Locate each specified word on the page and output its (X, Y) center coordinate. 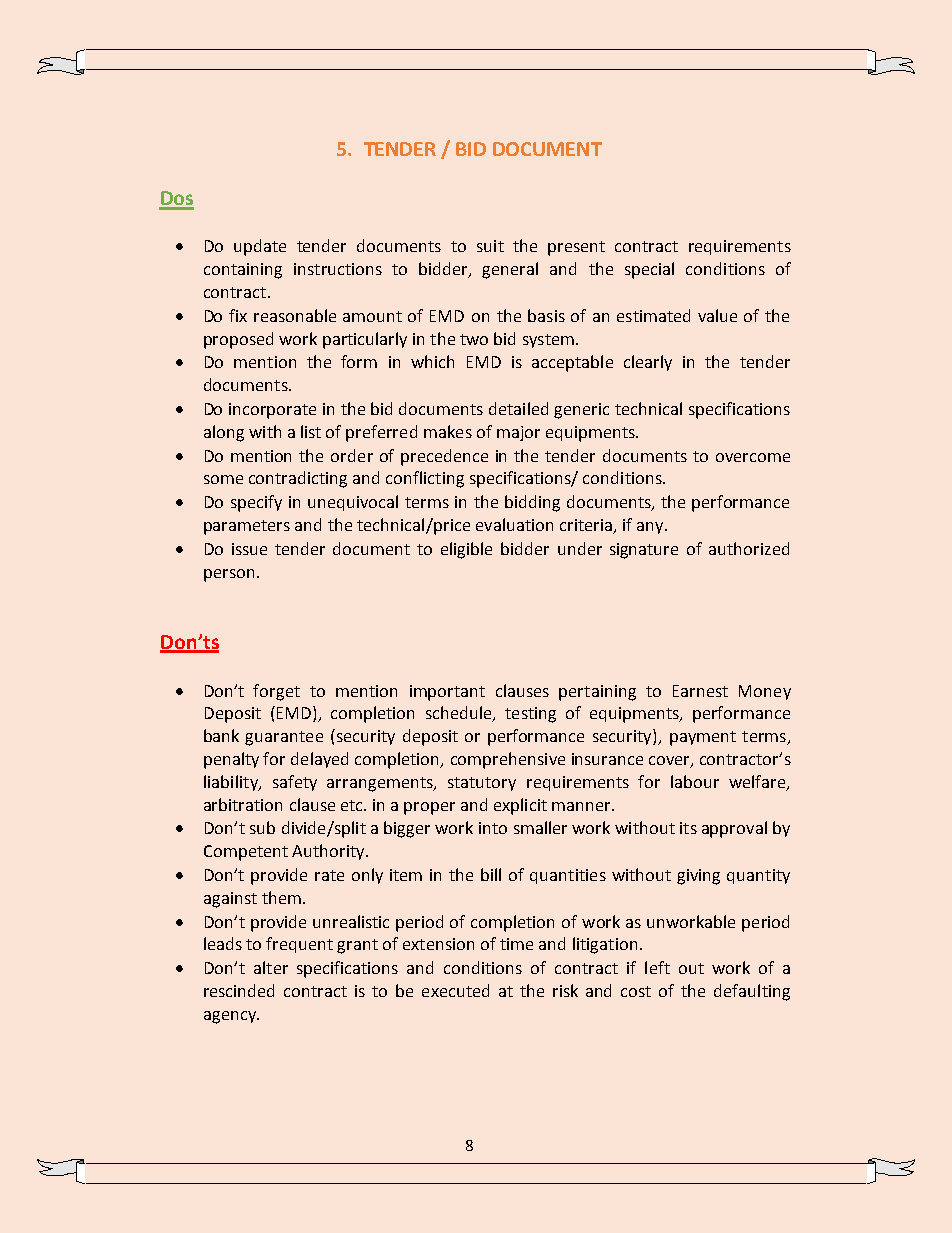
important (447, 693)
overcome (753, 457)
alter (271, 967)
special (649, 270)
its (688, 828)
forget (276, 692)
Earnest (700, 691)
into (493, 828)
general (510, 270)
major (518, 433)
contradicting (298, 479)
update (260, 247)
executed (455, 990)
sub (262, 827)
